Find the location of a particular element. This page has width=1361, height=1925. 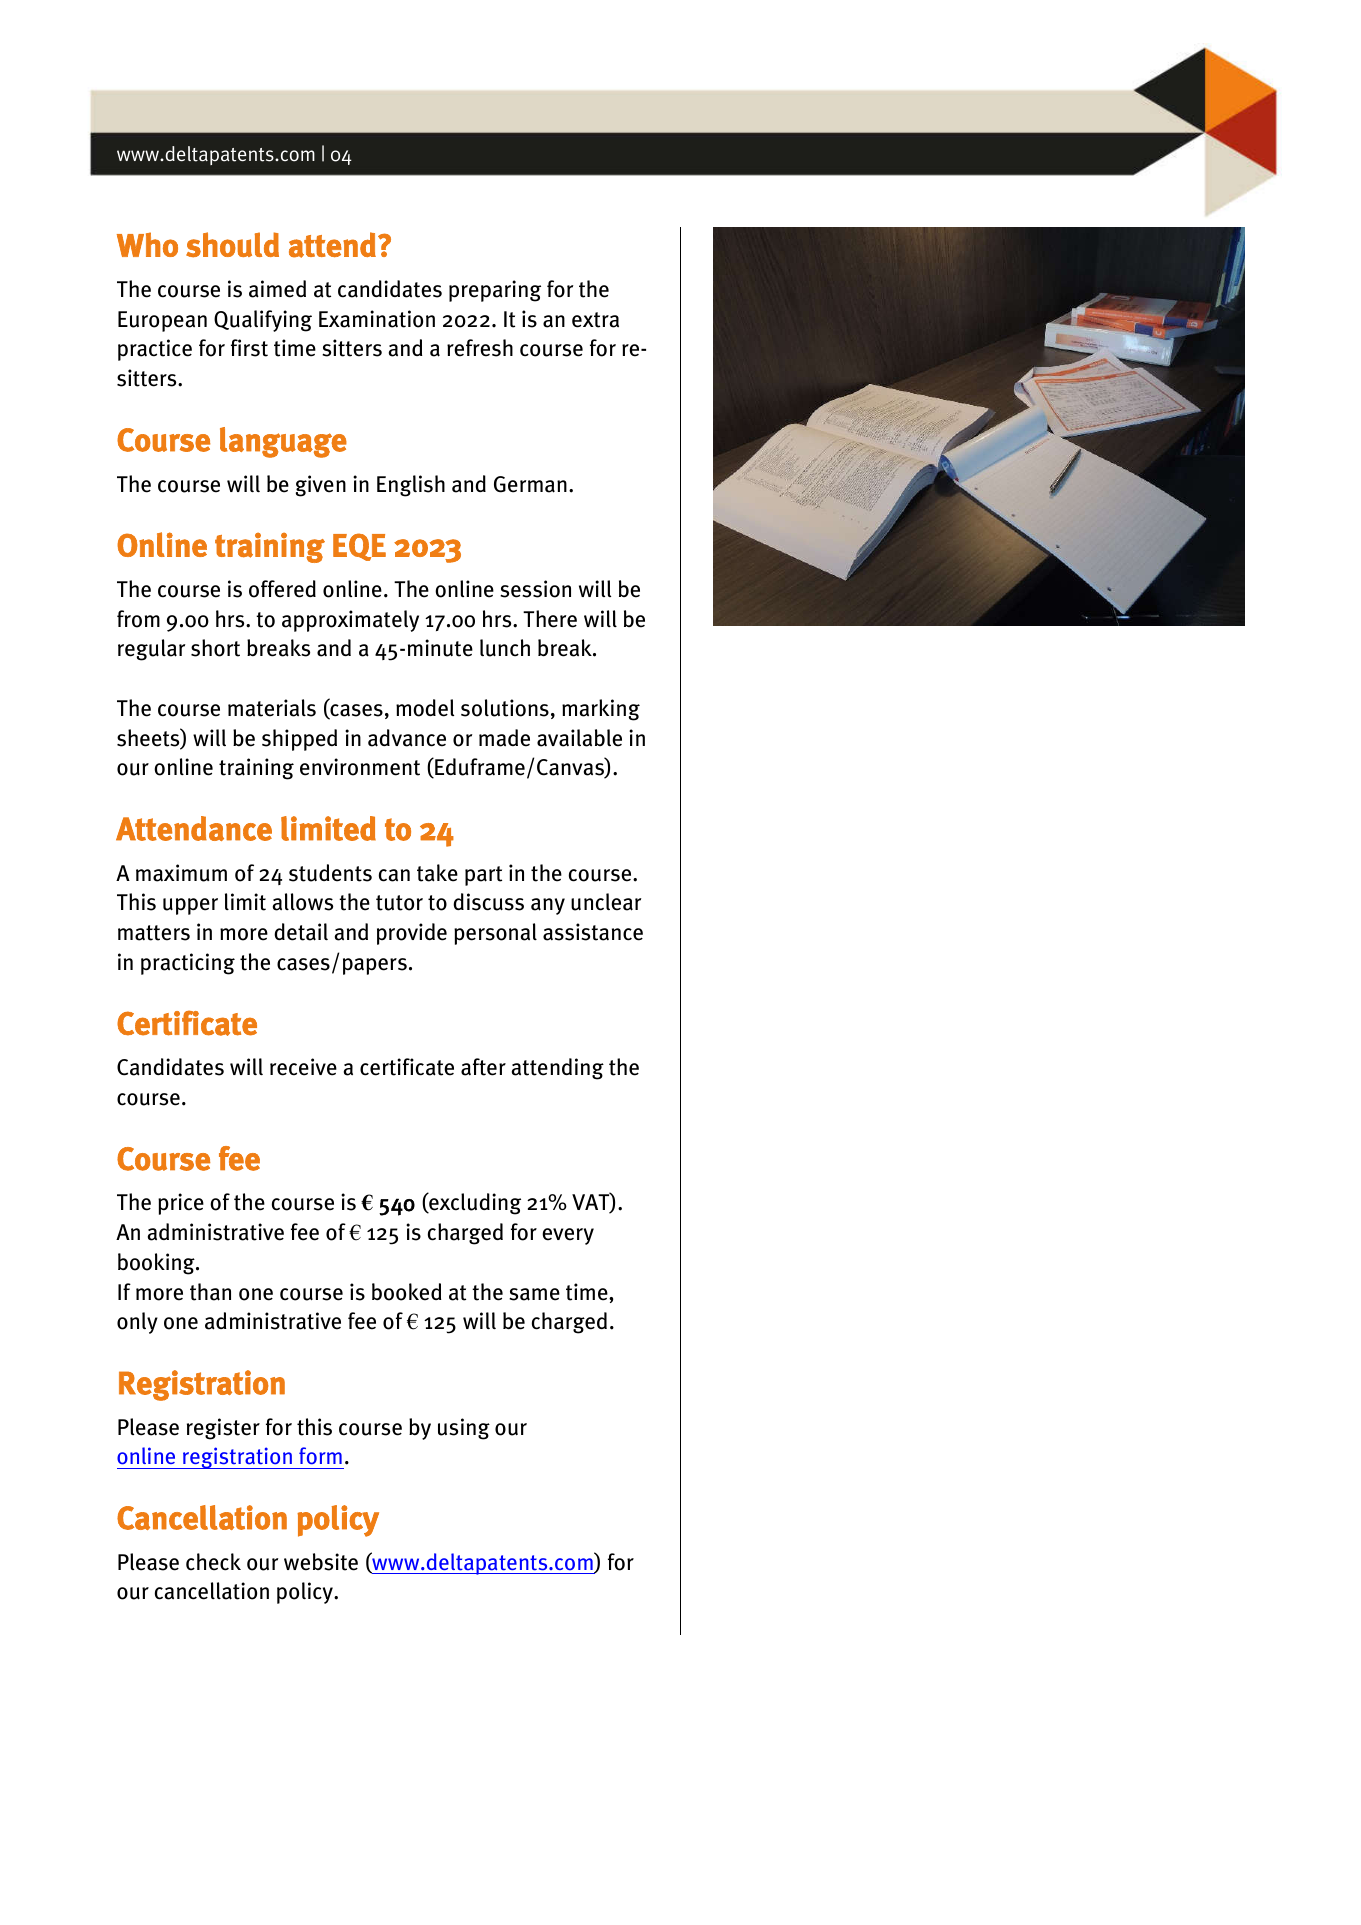

Examination is located at coordinates (377, 319).
